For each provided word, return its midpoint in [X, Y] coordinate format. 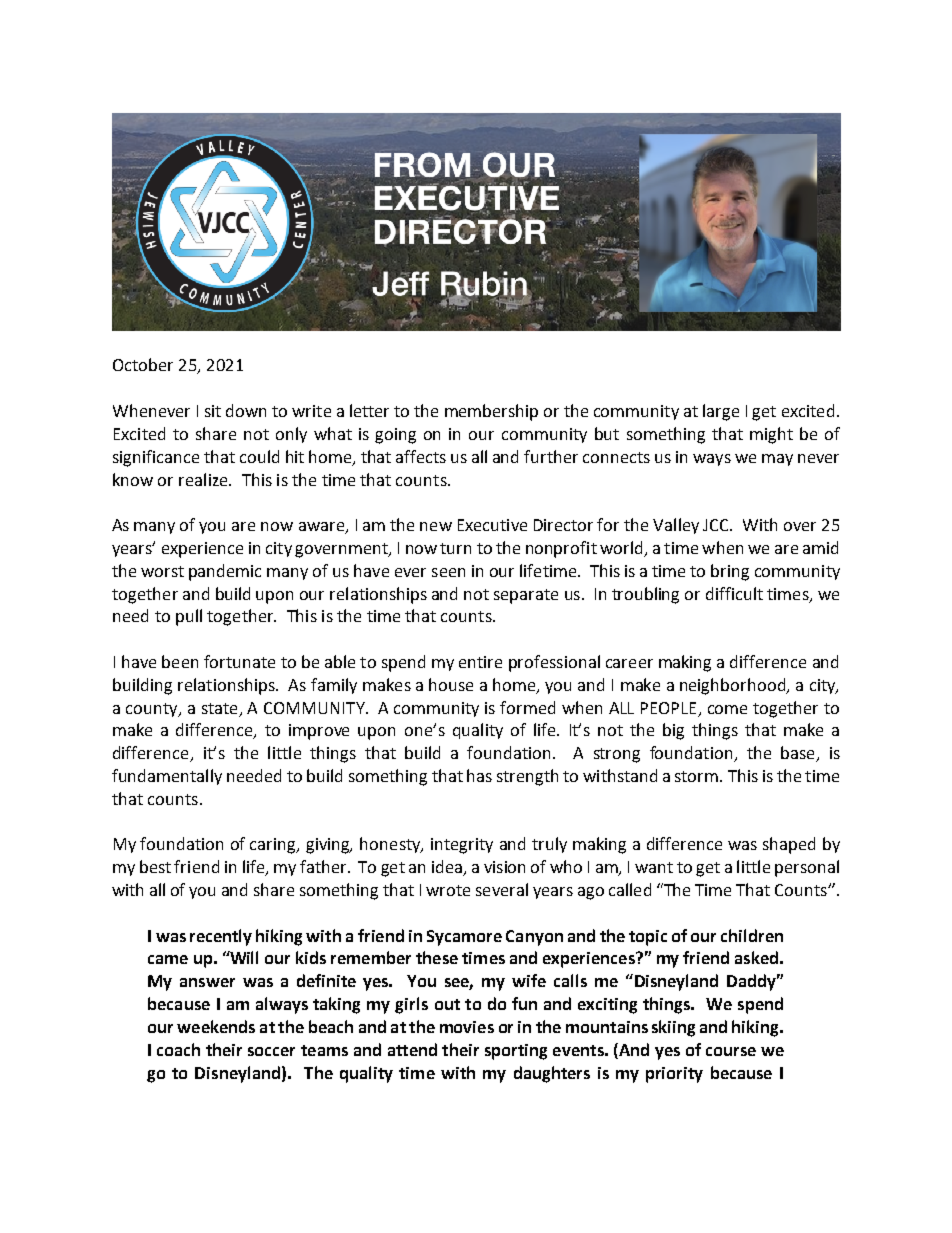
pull [189, 617]
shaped [789, 845]
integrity [462, 846]
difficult [734, 593]
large [721, 412]
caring [274, 846]
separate [526, 596]
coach [178, 1049]
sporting [516, 1052]
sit [213, 411]
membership [491, 412]
